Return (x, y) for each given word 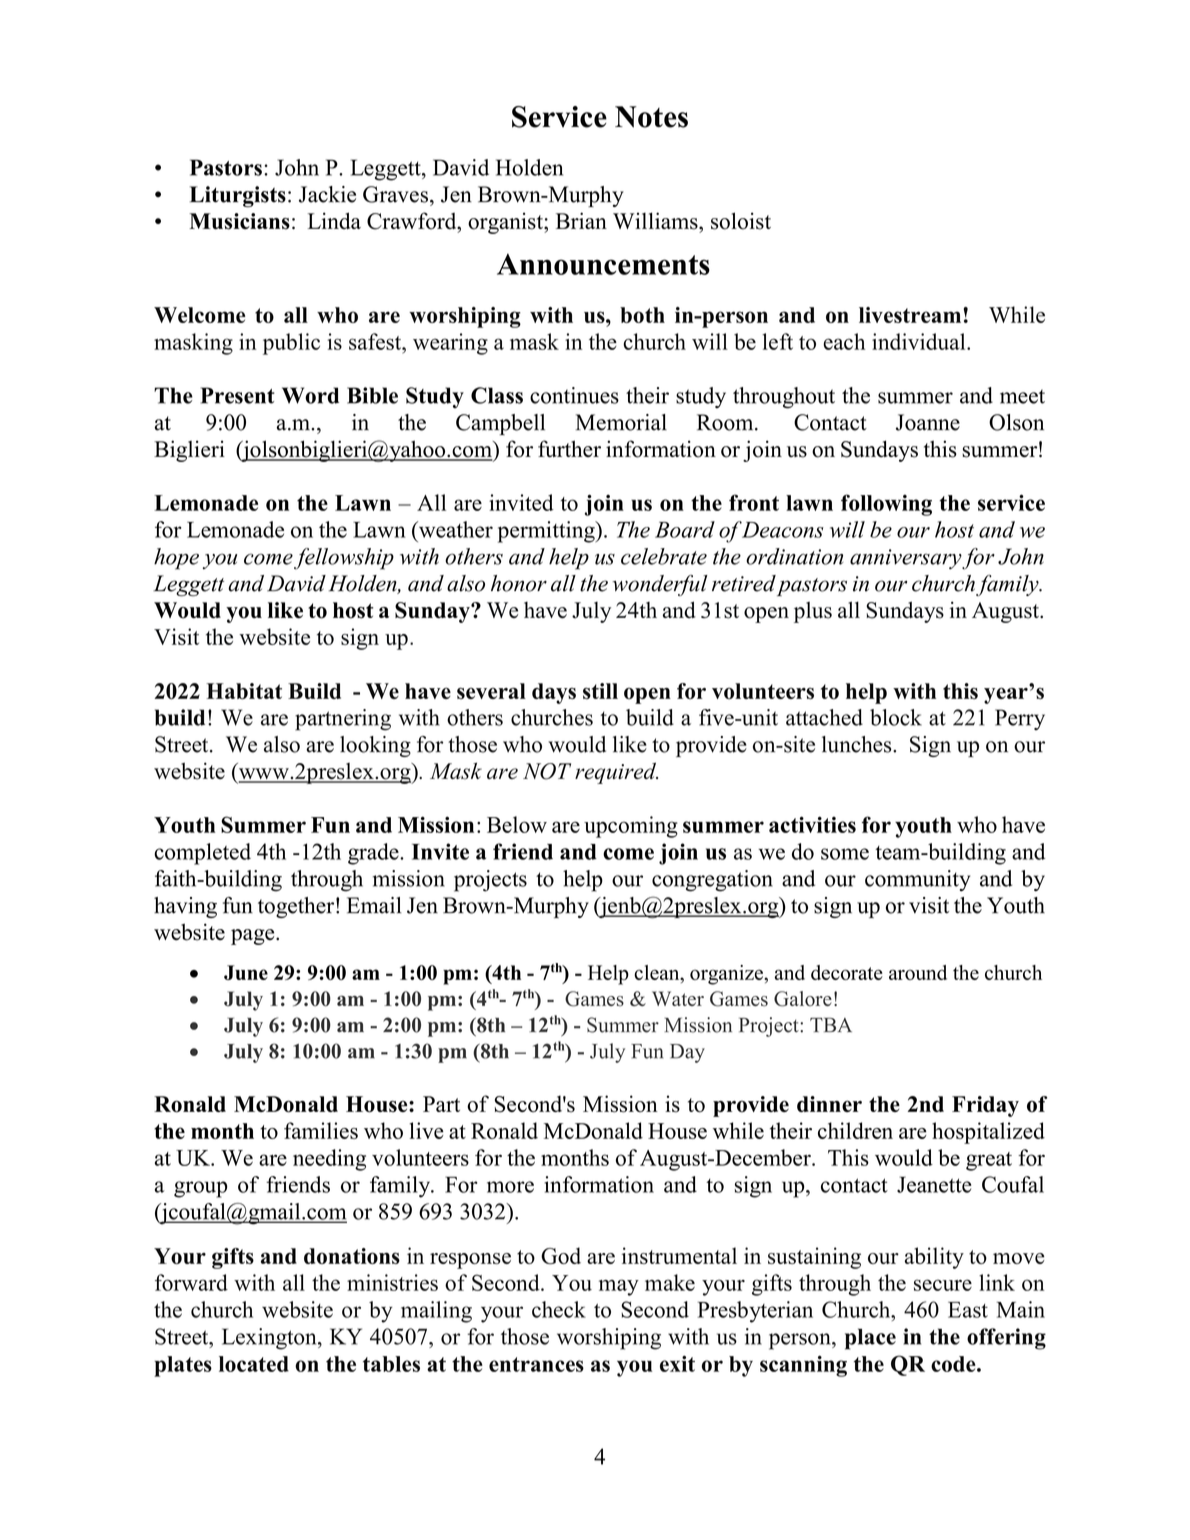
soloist (741, 221)
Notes (651, 117)
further (569, 449)
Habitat (244, 691)
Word (310, 395)
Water (678, 998)
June (246, 972)
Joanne (928, 422)
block (896, 717)
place (870, 1339)
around (918, 972)
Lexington (270, 1339)
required (616, 773)
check (559, 1309)
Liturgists (238, 196)
